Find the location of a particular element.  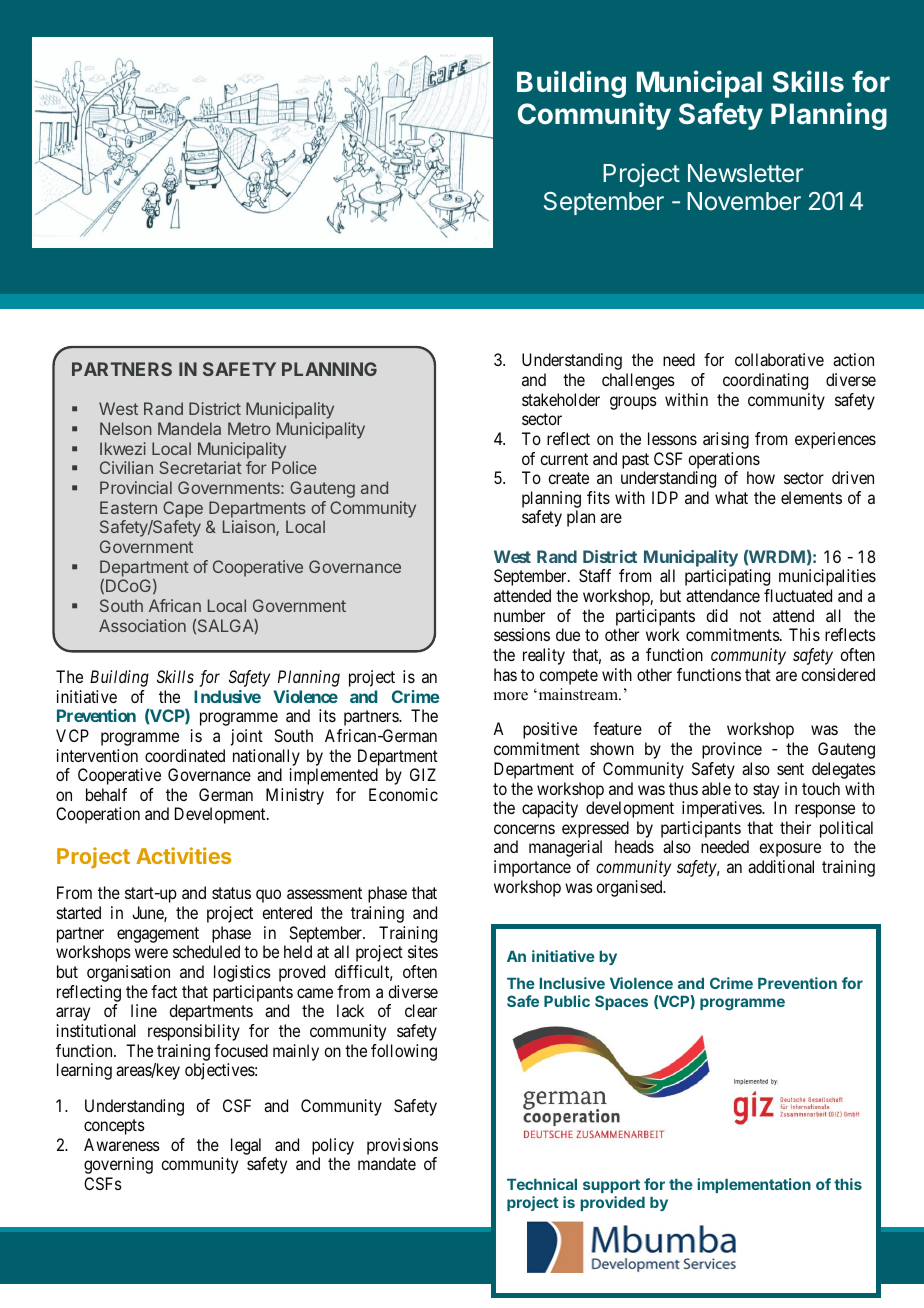

considered is located at coordinates (838, 674).
